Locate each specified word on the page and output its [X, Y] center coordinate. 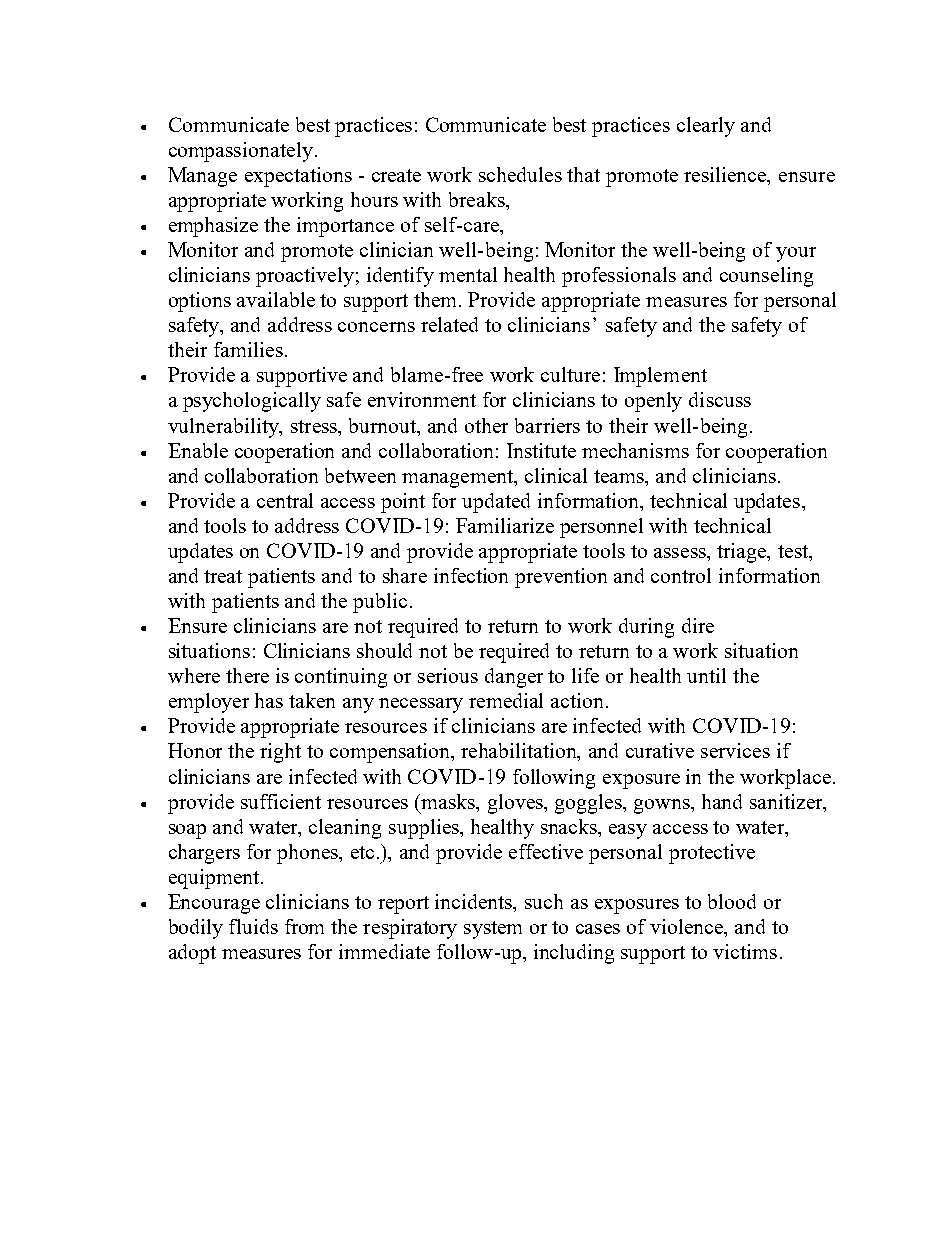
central [285, 500]
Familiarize [505, 525]
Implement [660, 377]
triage [743, 553]
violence [688, 928]
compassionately [242, 152]
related [449, 324]
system [493, 930]
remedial [506, 700]
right [280, 753]
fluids [253, 926]
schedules [520, 174]
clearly [706, 127]
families [248, 349]
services [735, 750]
